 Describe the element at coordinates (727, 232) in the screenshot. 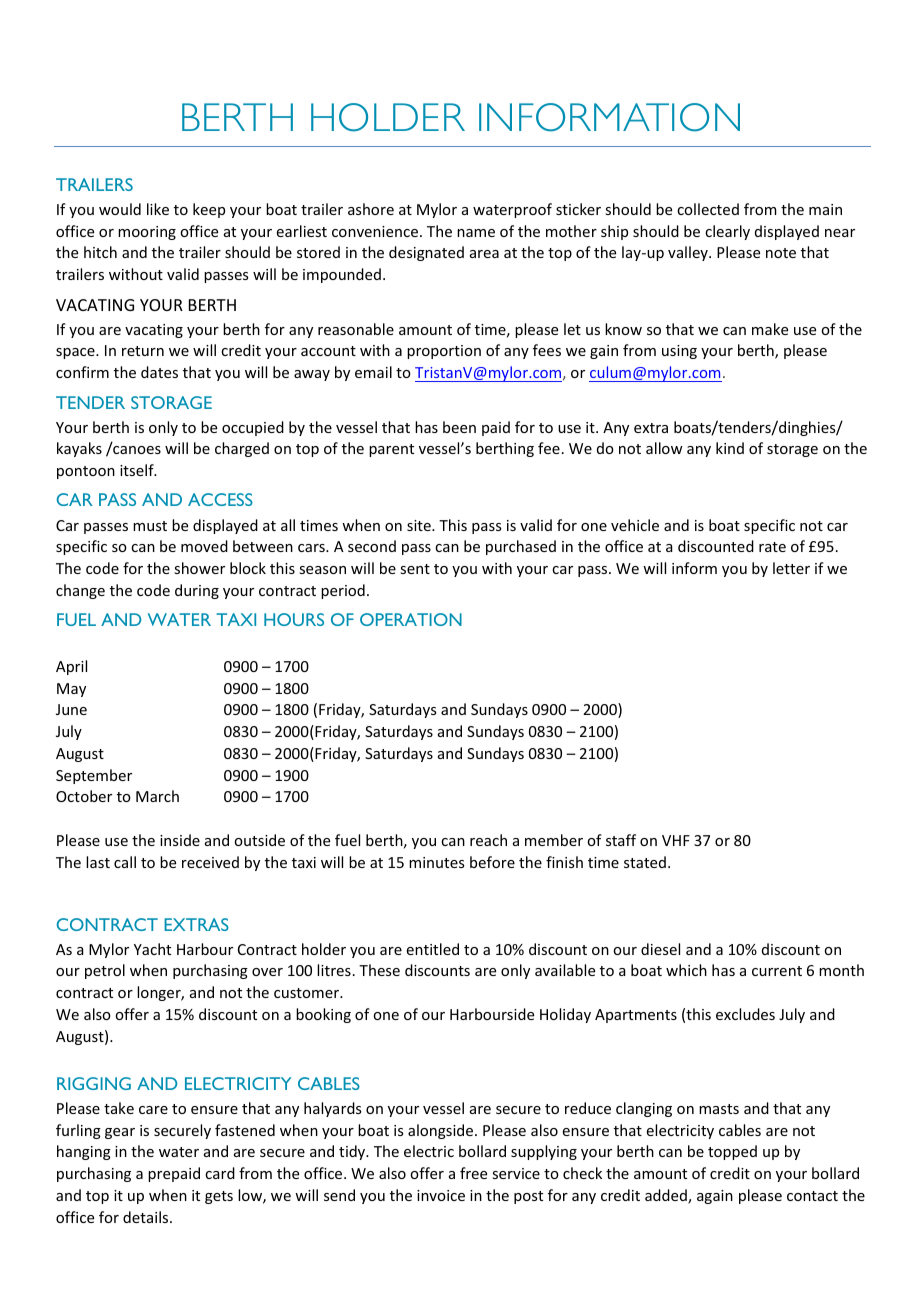

I see `clearly` at that location.
